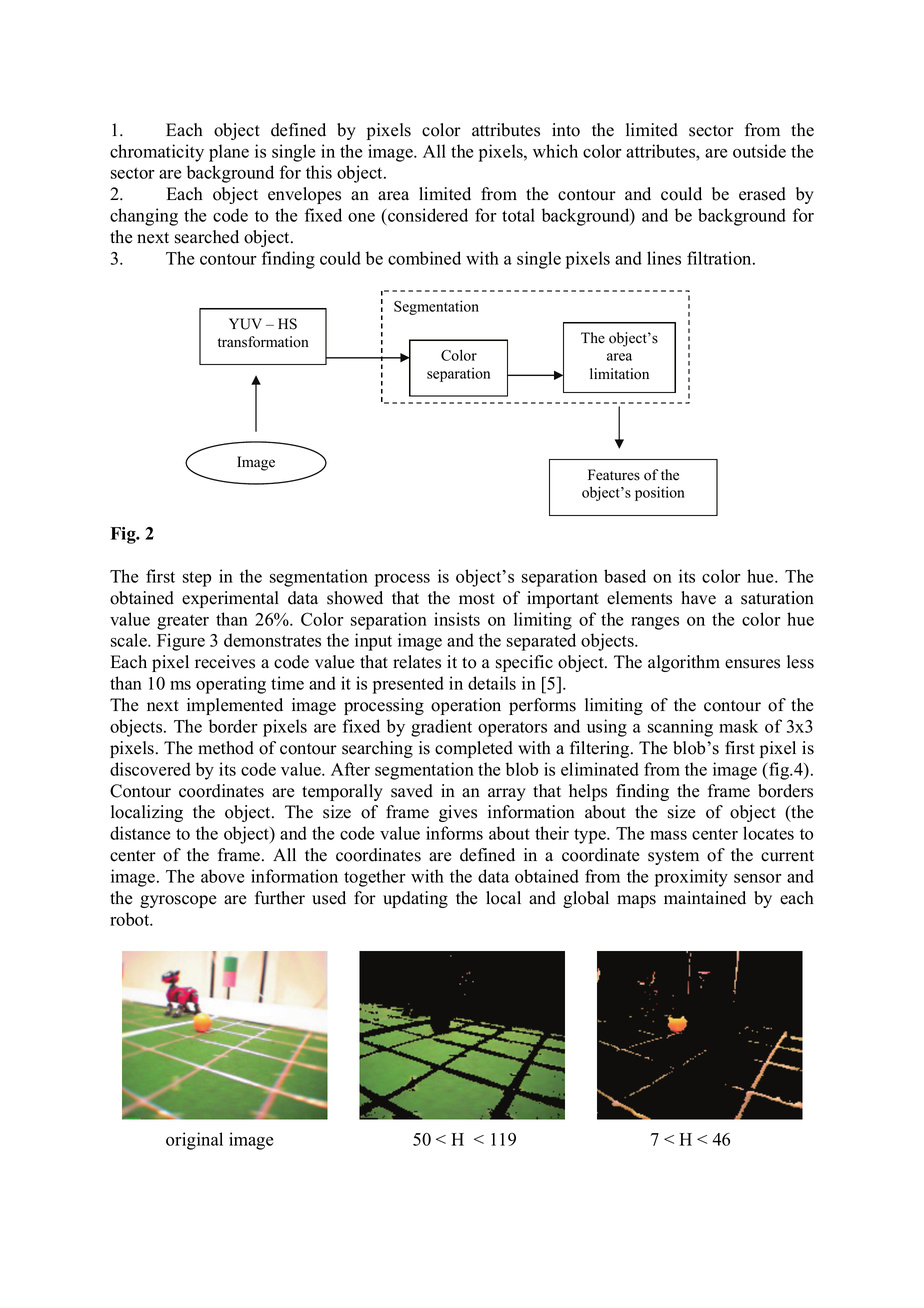  I want to click on position, so click(660, 493).
